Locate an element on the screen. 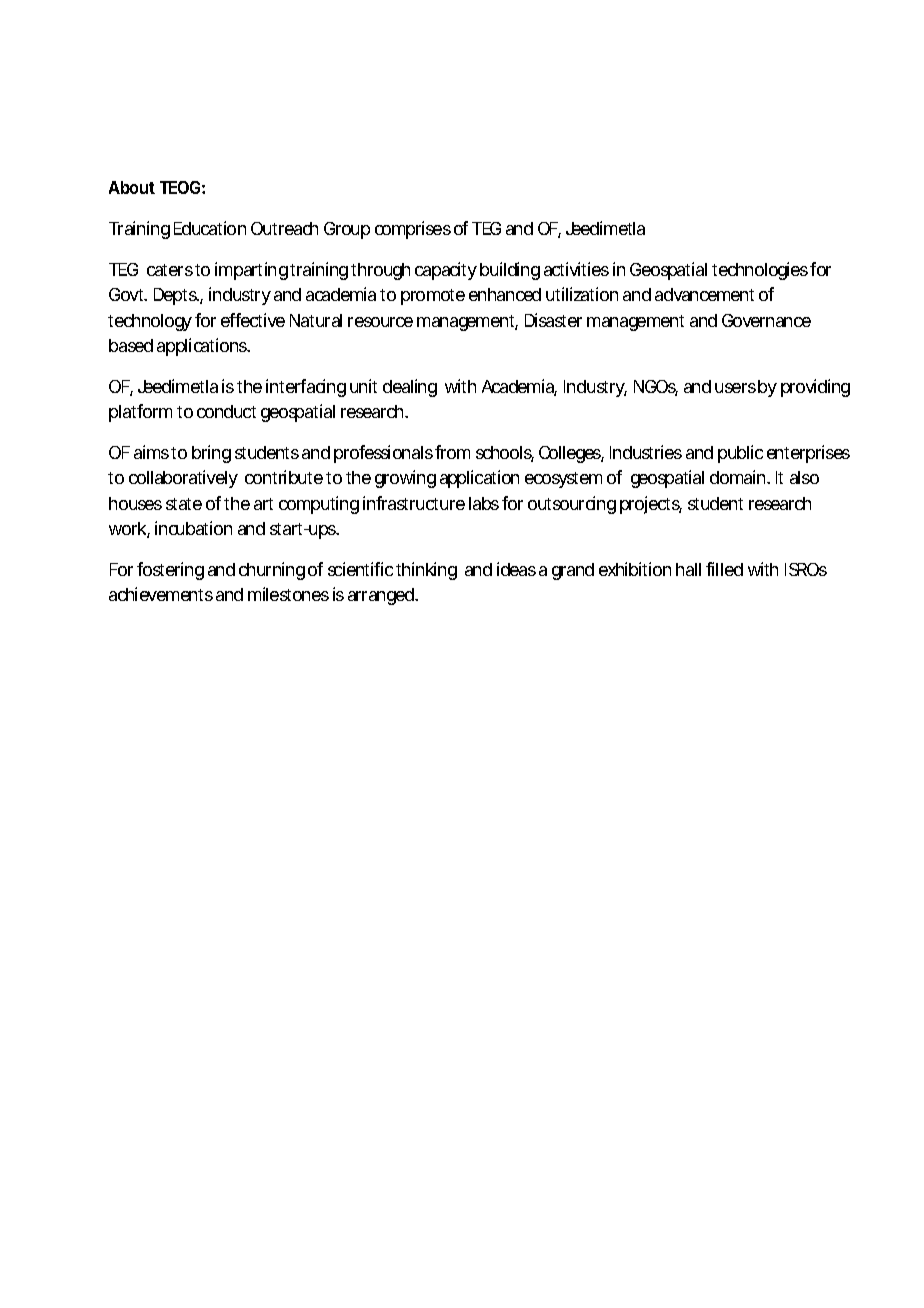 This screenshot has height=1308, width=924. effective is located at coordinates (253, 320).
